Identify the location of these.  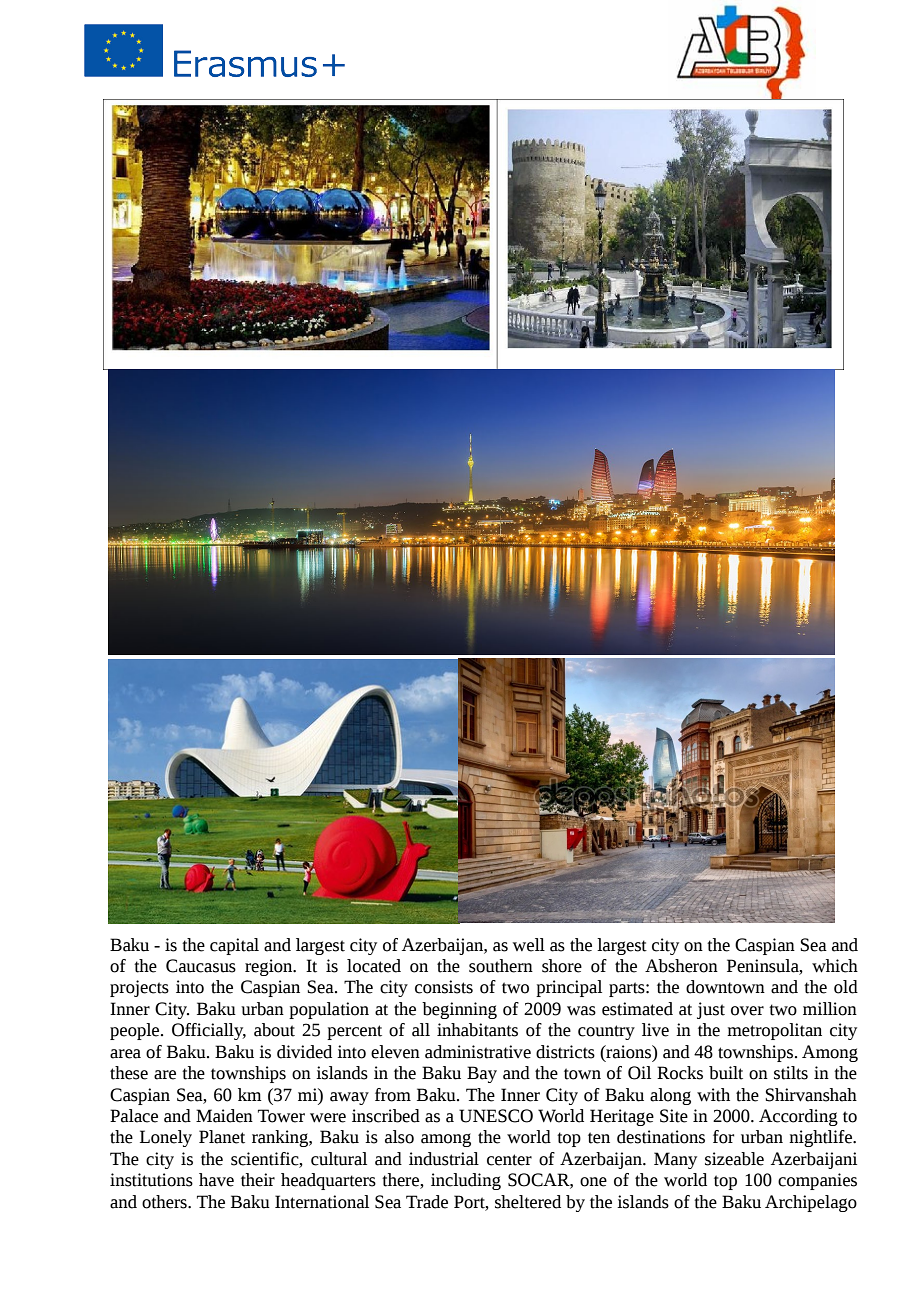
(129, 1073).
